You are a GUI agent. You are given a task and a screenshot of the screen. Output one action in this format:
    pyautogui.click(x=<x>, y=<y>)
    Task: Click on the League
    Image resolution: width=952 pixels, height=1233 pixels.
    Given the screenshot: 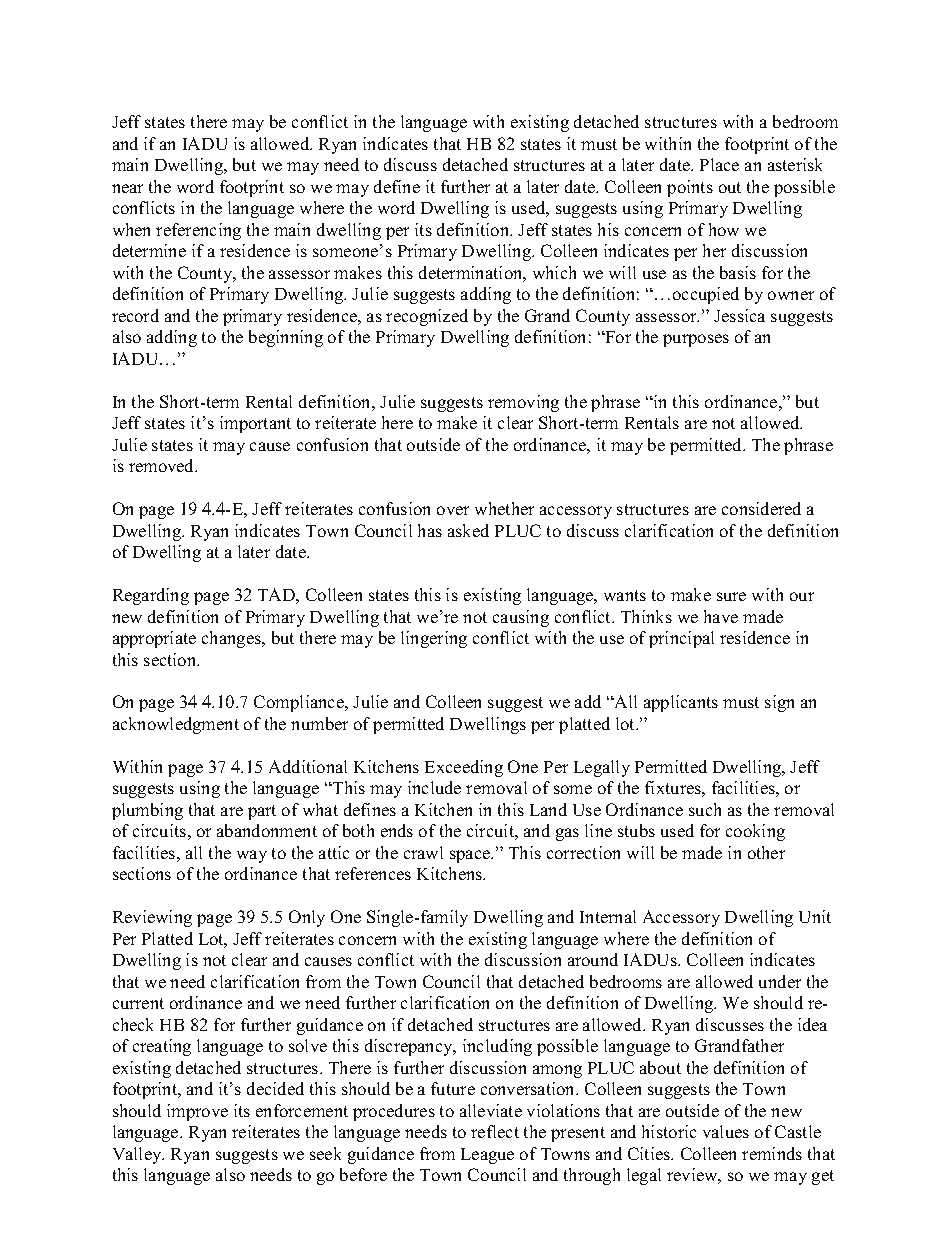 What is the action you would take?
    pyautogui.click(x=487, y=1156)
